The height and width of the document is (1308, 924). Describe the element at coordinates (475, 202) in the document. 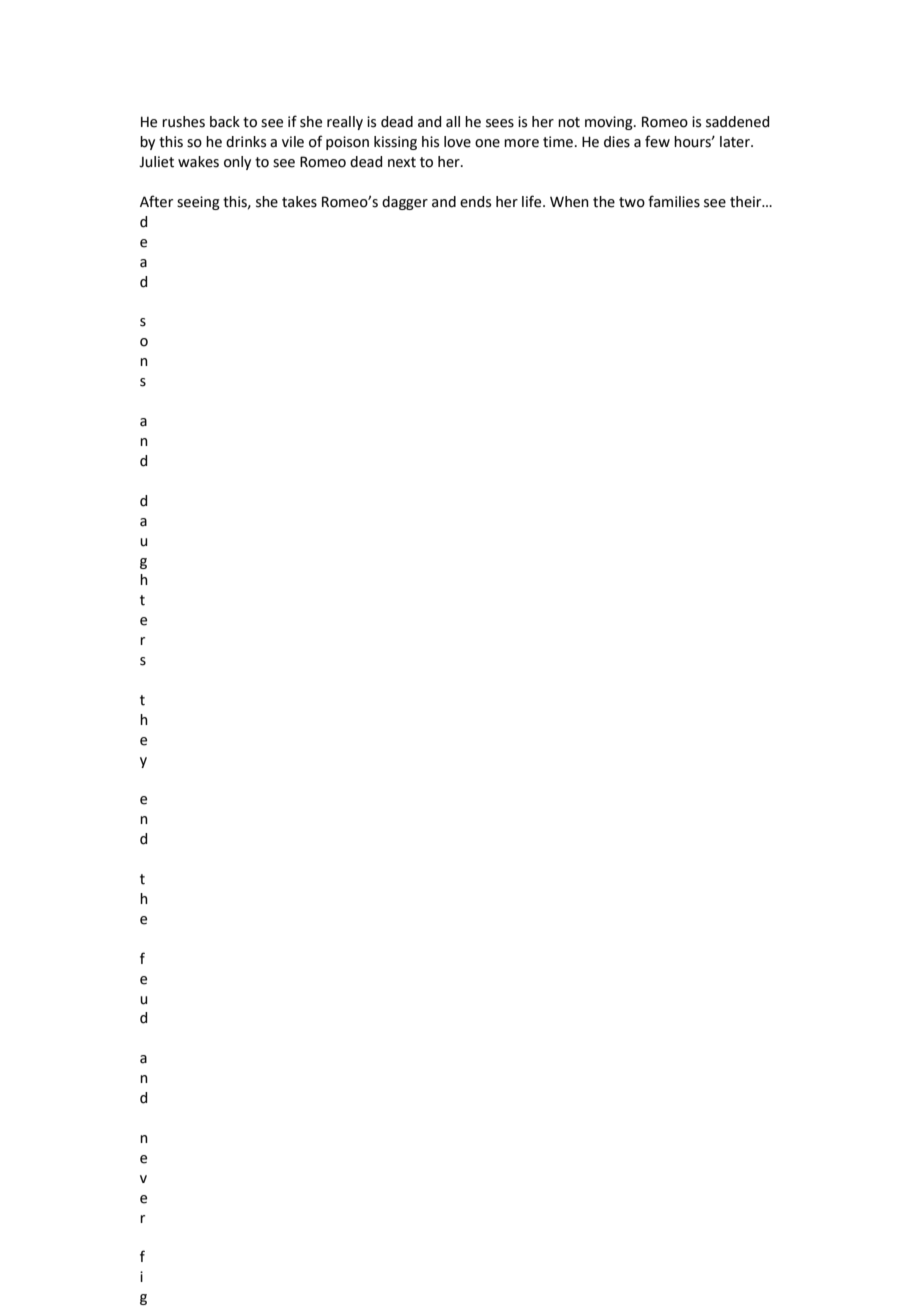

I see `ends` at that location.
